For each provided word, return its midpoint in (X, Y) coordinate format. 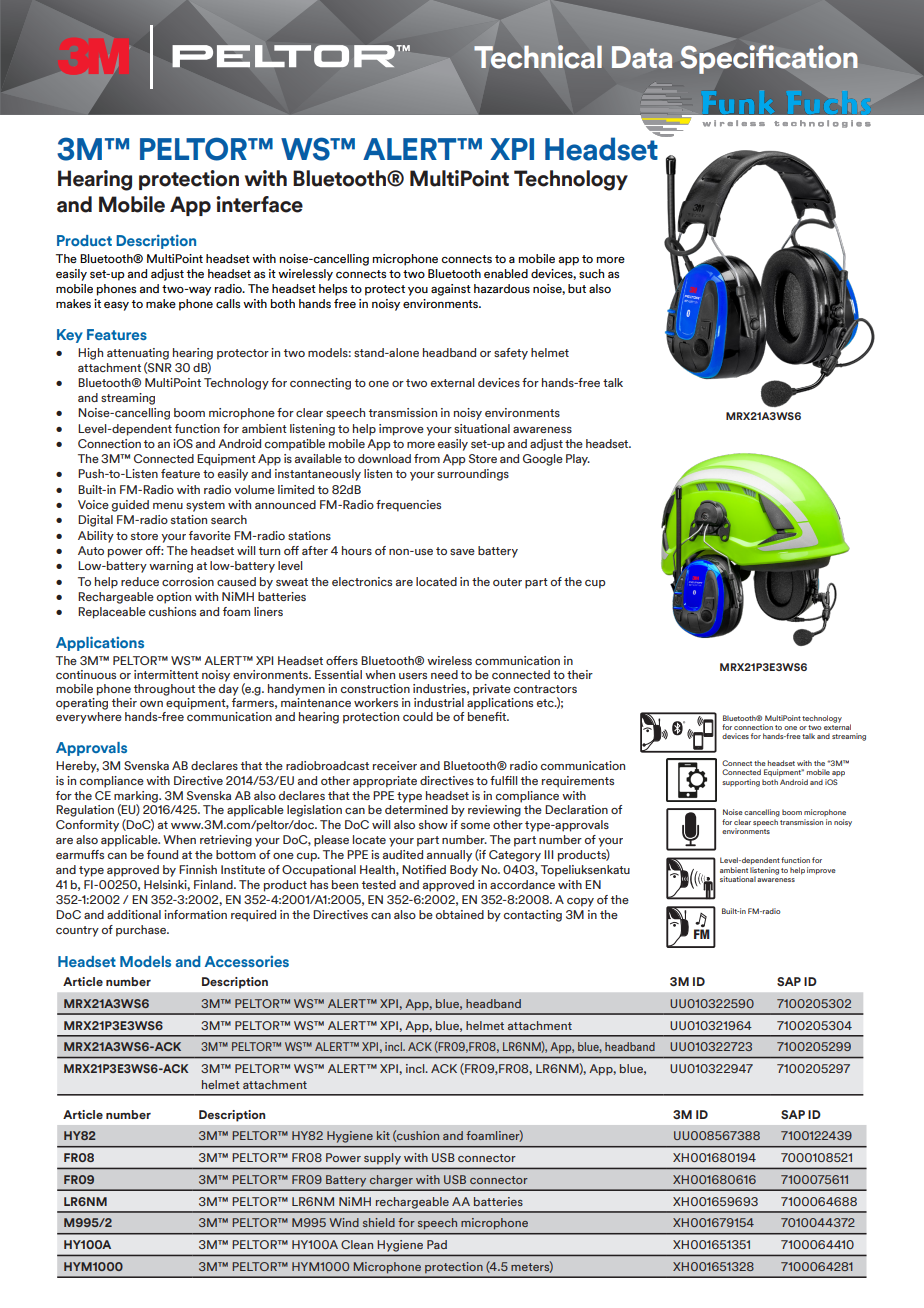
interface (259, 204)
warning (171, 567)
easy (116, 306)
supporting (741, 783)
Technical (538, 57)
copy (580, 902)
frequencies (408, 506)
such (591, 273)
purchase (142, 931)
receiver (395, 765)
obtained (460, 914)
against (451, 290)
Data (642, 57)
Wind (344, 1222)
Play (578, 460)
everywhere (89, 716)
